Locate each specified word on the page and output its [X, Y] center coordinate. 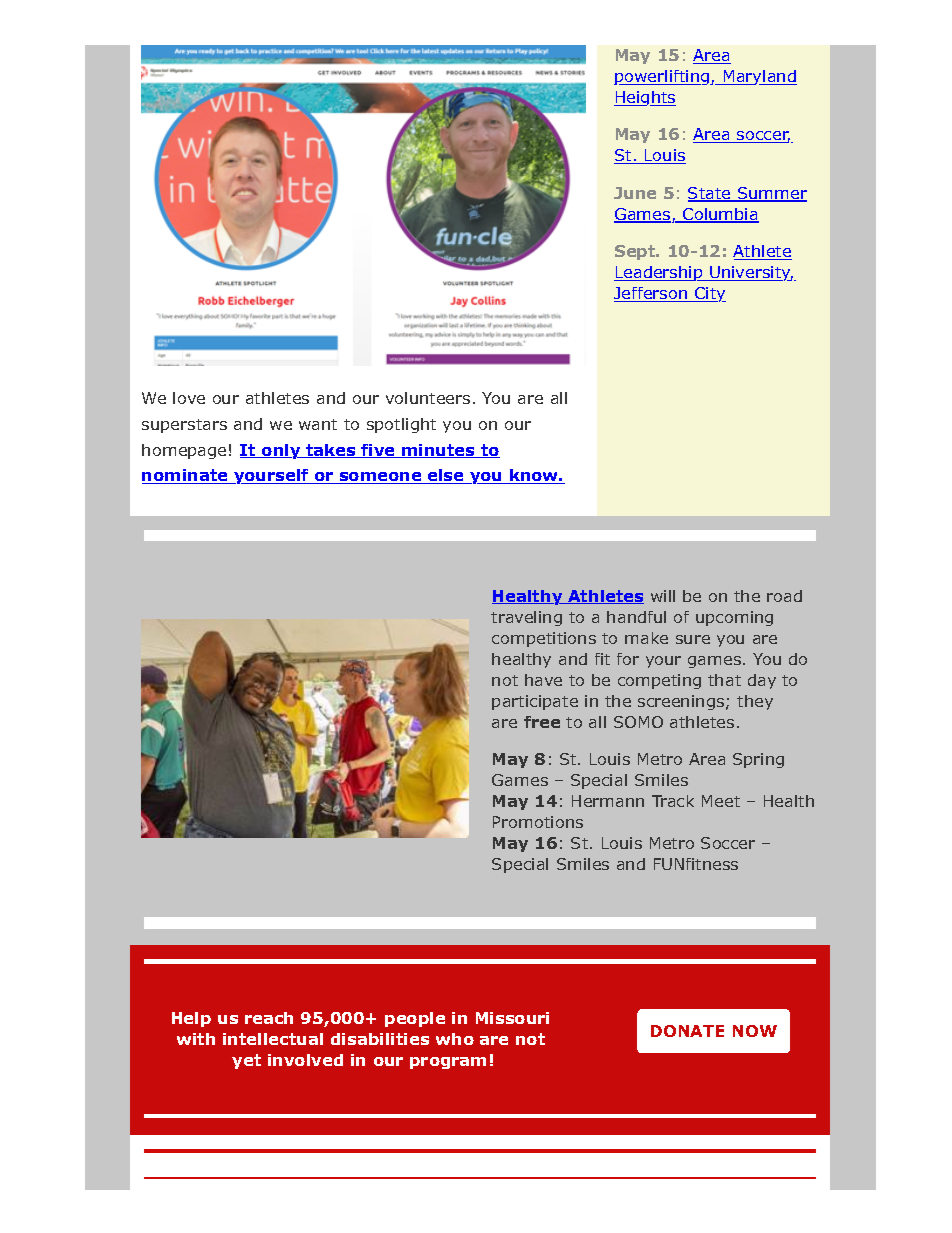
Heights [645, 98]
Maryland [759, 77]
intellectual [273, 1039]
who [455, 1039]
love [189, 398]
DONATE [687, 1031]
